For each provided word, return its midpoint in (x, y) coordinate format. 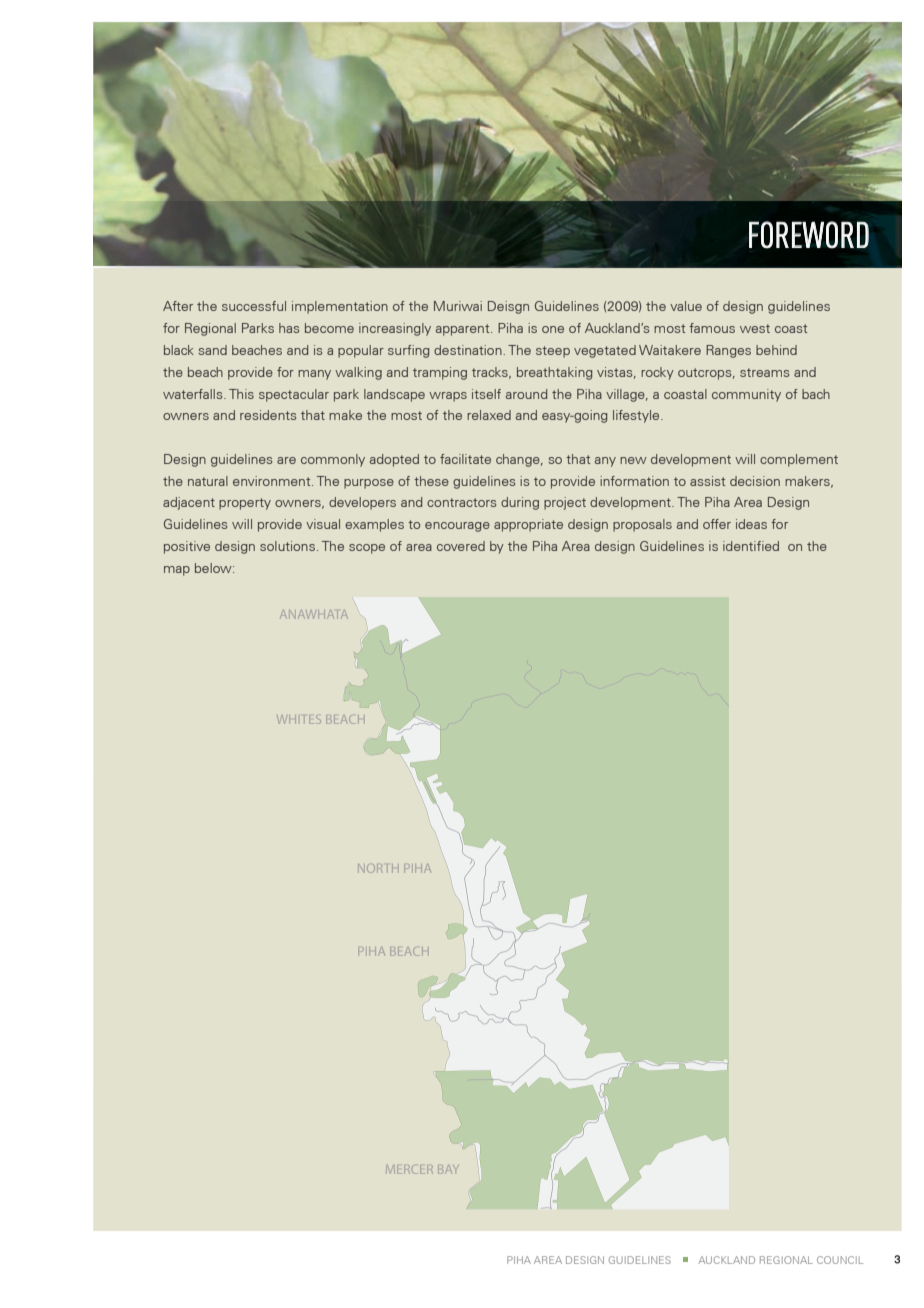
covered (461, 546)
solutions (287, 546)
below (214, 568)
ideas (751, 524)
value (686, 306)
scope (367, 549)
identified (751, 546)
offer (717, 524)
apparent (464, 330)
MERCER (410, 1169)
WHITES (300, 719)
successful (254, 306)
